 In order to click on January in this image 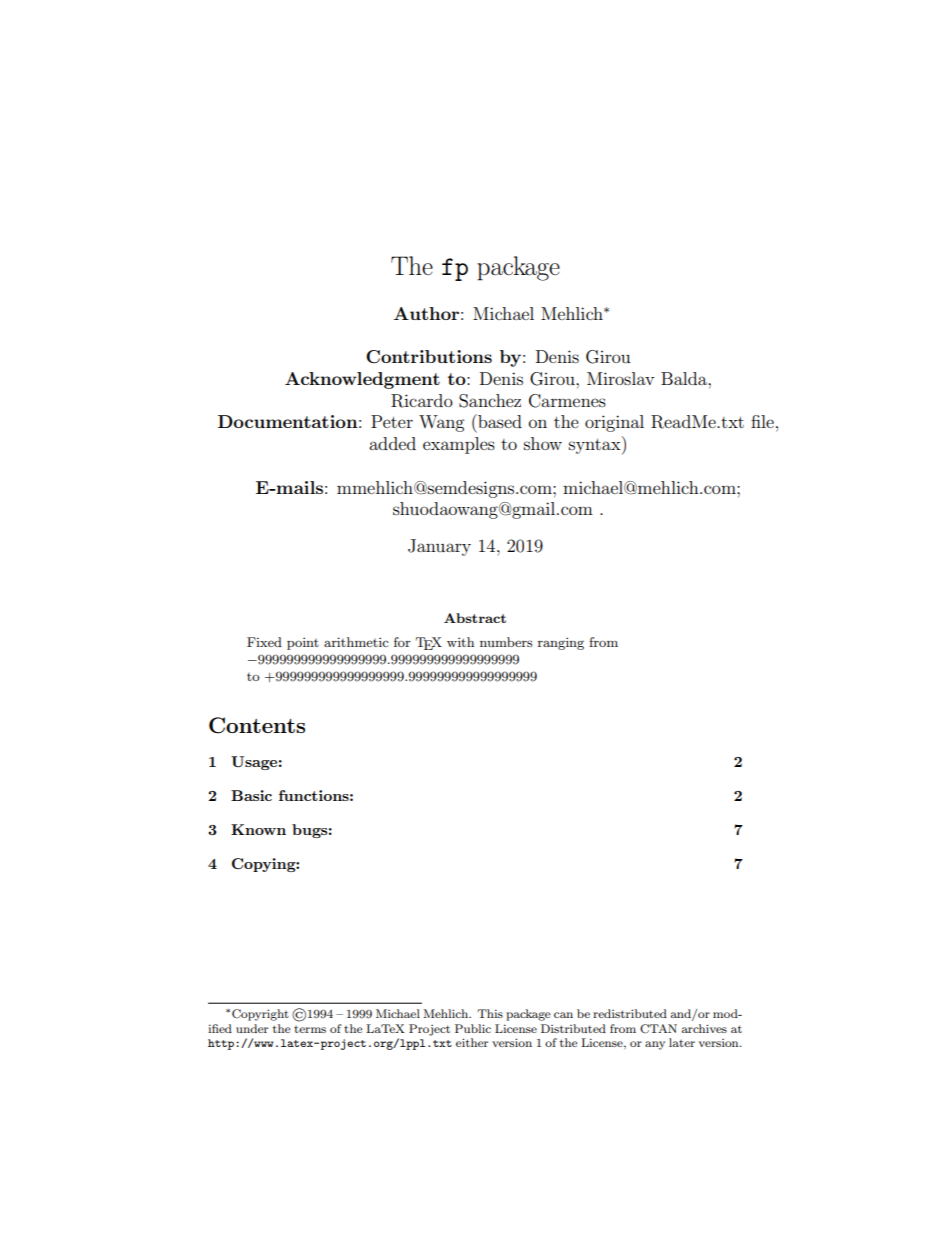, I will do `click(439, 547)`.
